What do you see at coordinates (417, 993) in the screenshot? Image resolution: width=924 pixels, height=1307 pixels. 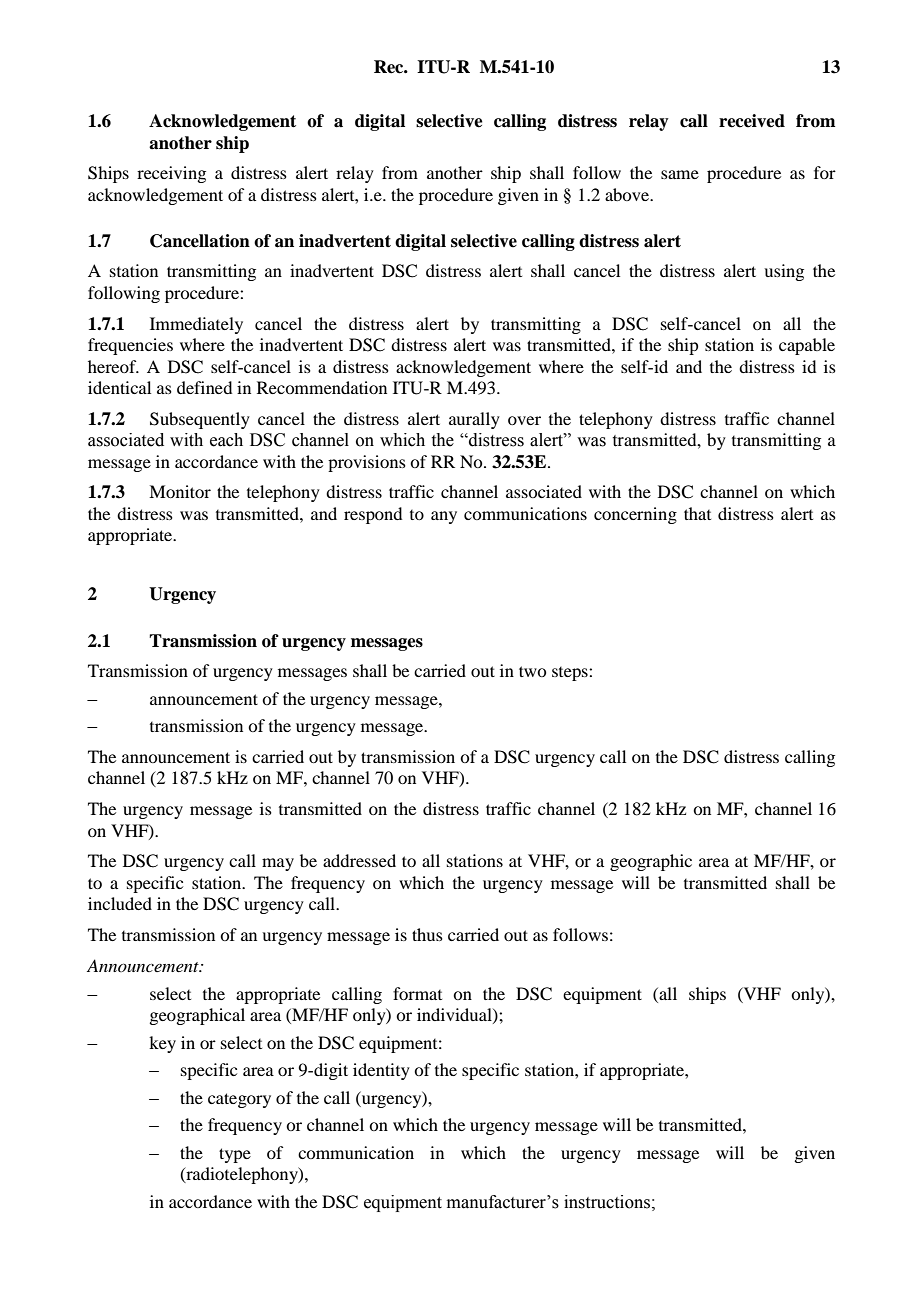 I see `format` at bounding box center [417, 993].
